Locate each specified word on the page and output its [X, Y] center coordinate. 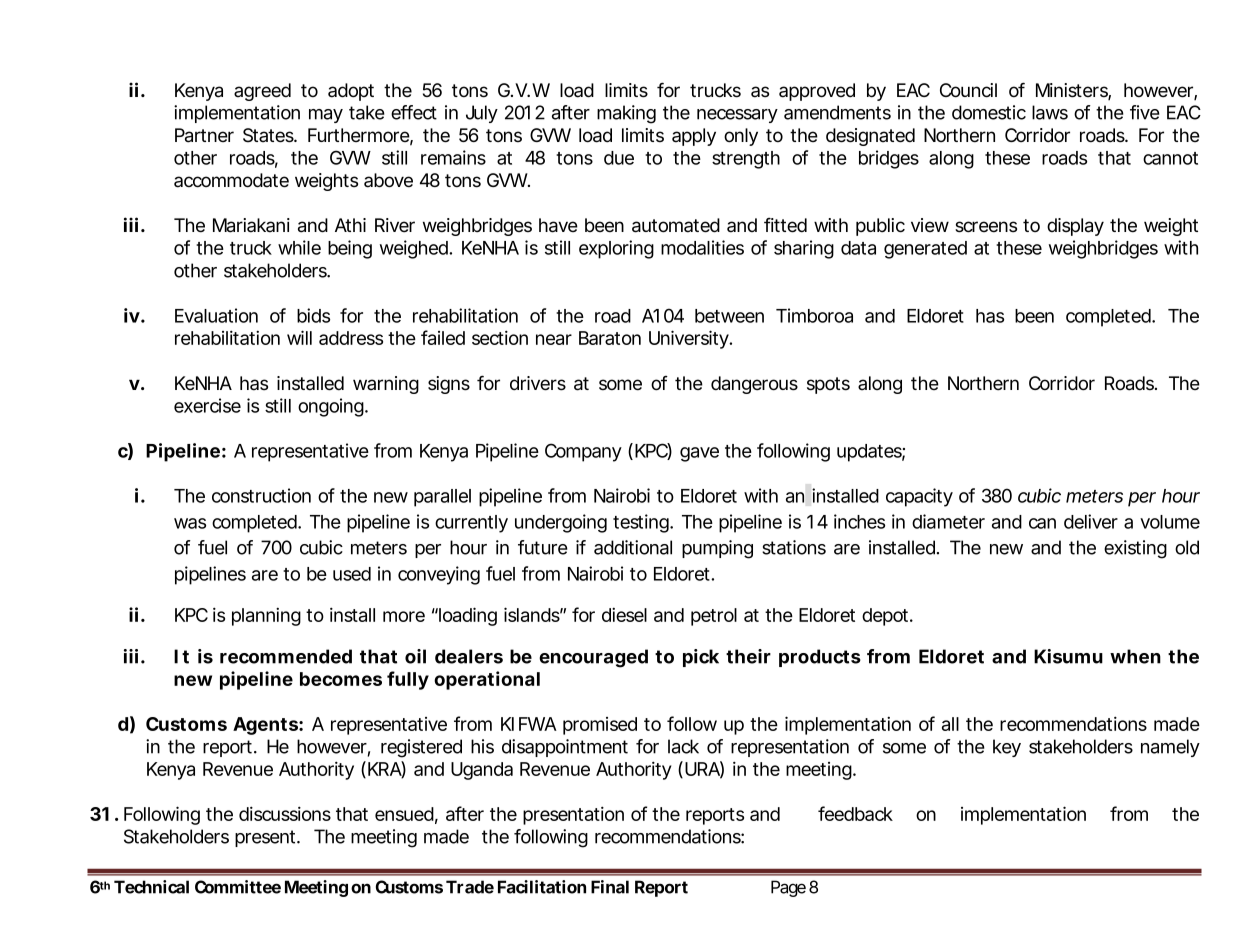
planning [266, 617]
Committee [238, 887]
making [626, 114]
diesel [624, 615]
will [299, 337]
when [1135, 656]
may [326, 116]
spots [828, 385]
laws [1050, 112]
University [690, 339]
